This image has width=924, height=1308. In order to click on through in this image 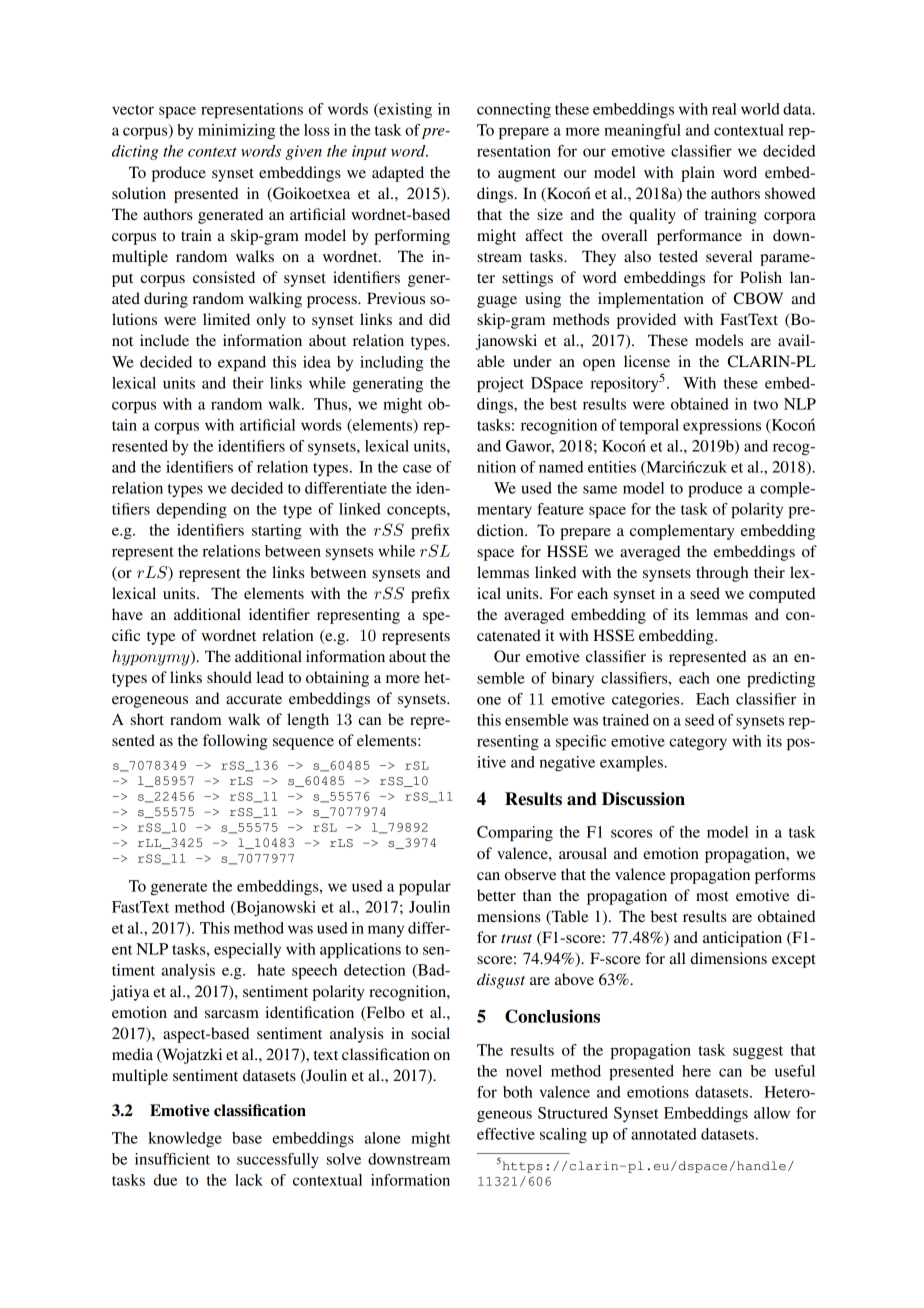, I will do `click(722, 574)`.
